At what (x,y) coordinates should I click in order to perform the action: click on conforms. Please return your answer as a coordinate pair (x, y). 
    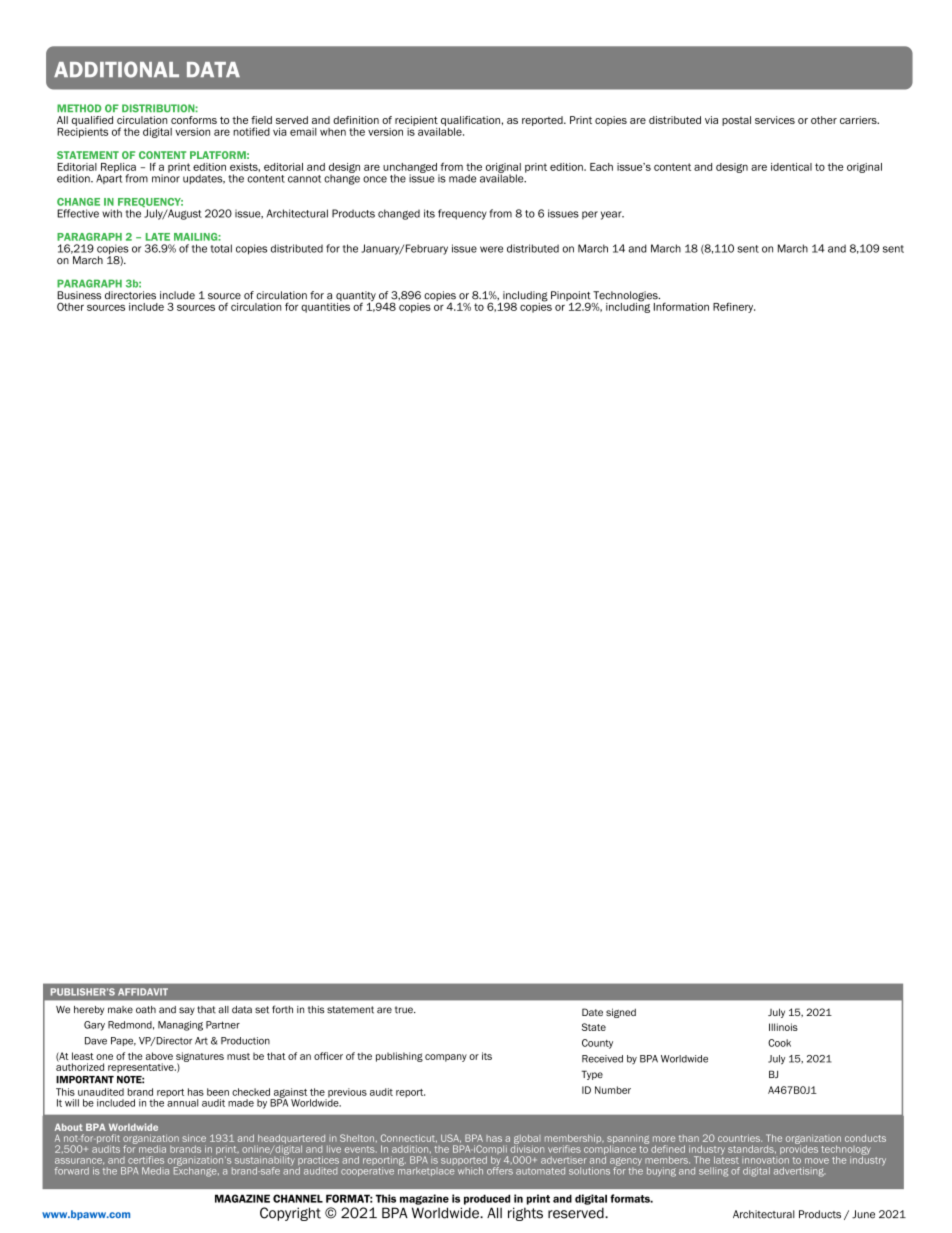
    Looking at the image, I should click on (194, 120).
